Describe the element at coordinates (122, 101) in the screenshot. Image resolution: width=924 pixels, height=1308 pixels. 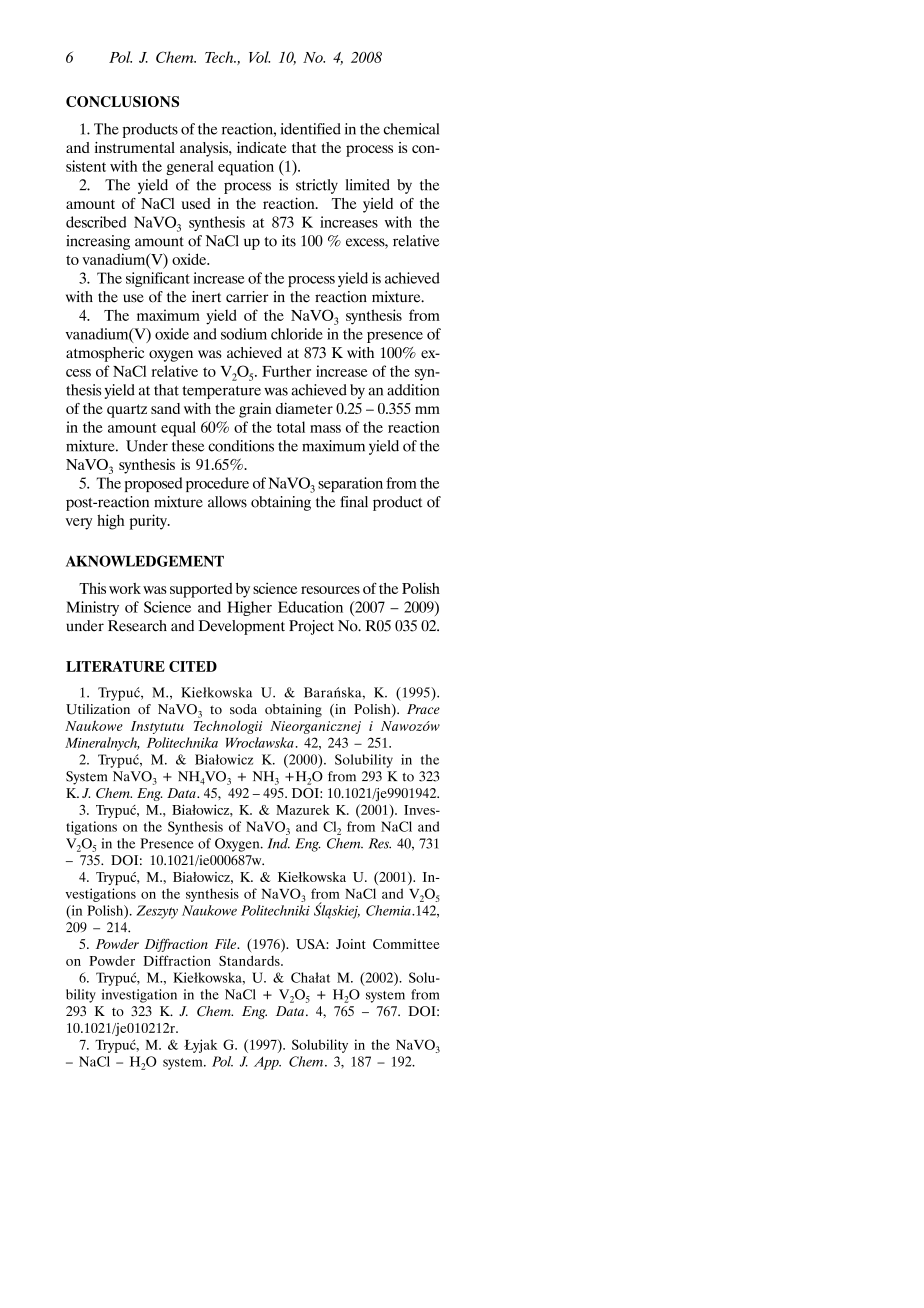
I see `CONCLUSIONS` at that location.
